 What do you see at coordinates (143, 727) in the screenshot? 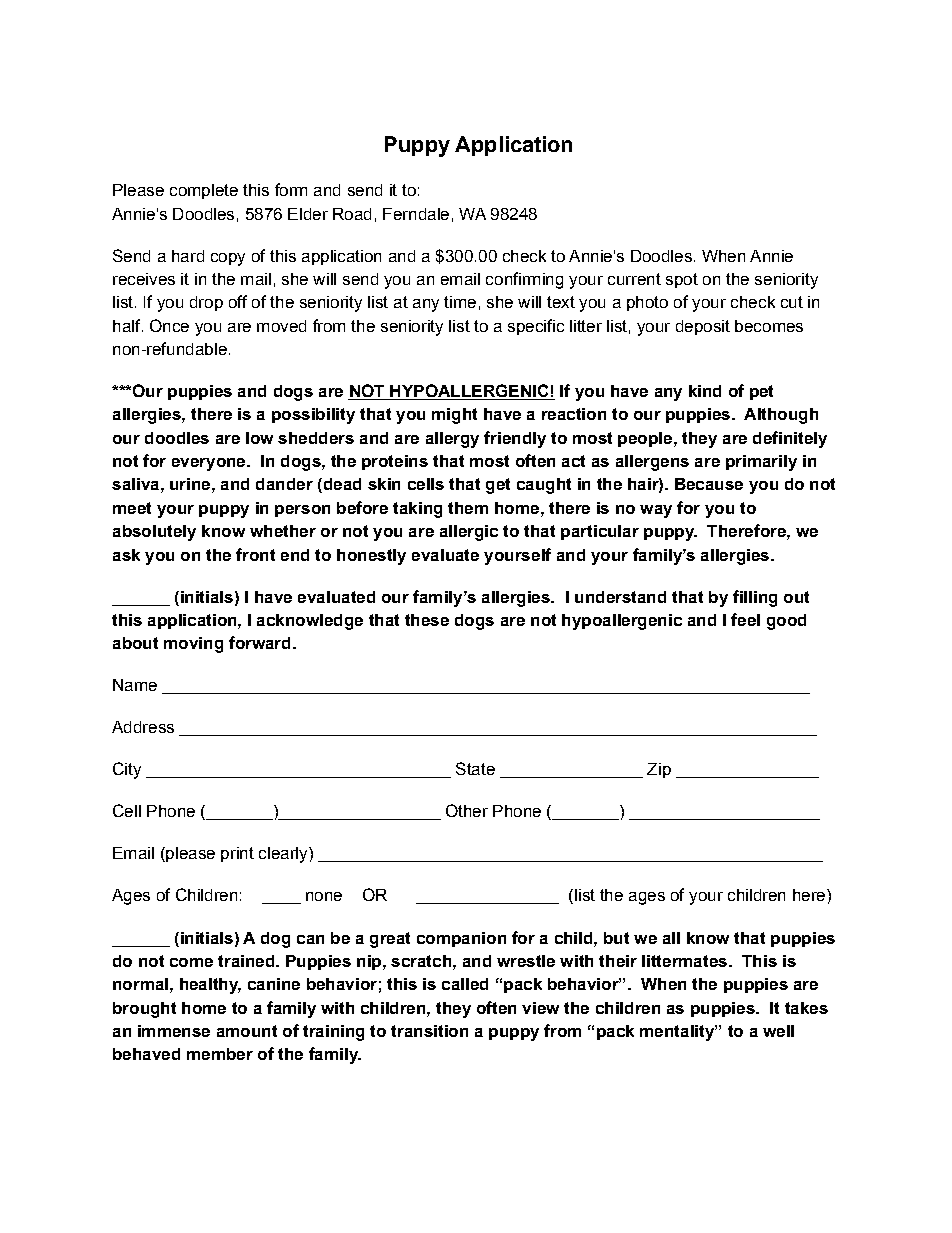
I see `Address` at bounding box center [143, 727].
